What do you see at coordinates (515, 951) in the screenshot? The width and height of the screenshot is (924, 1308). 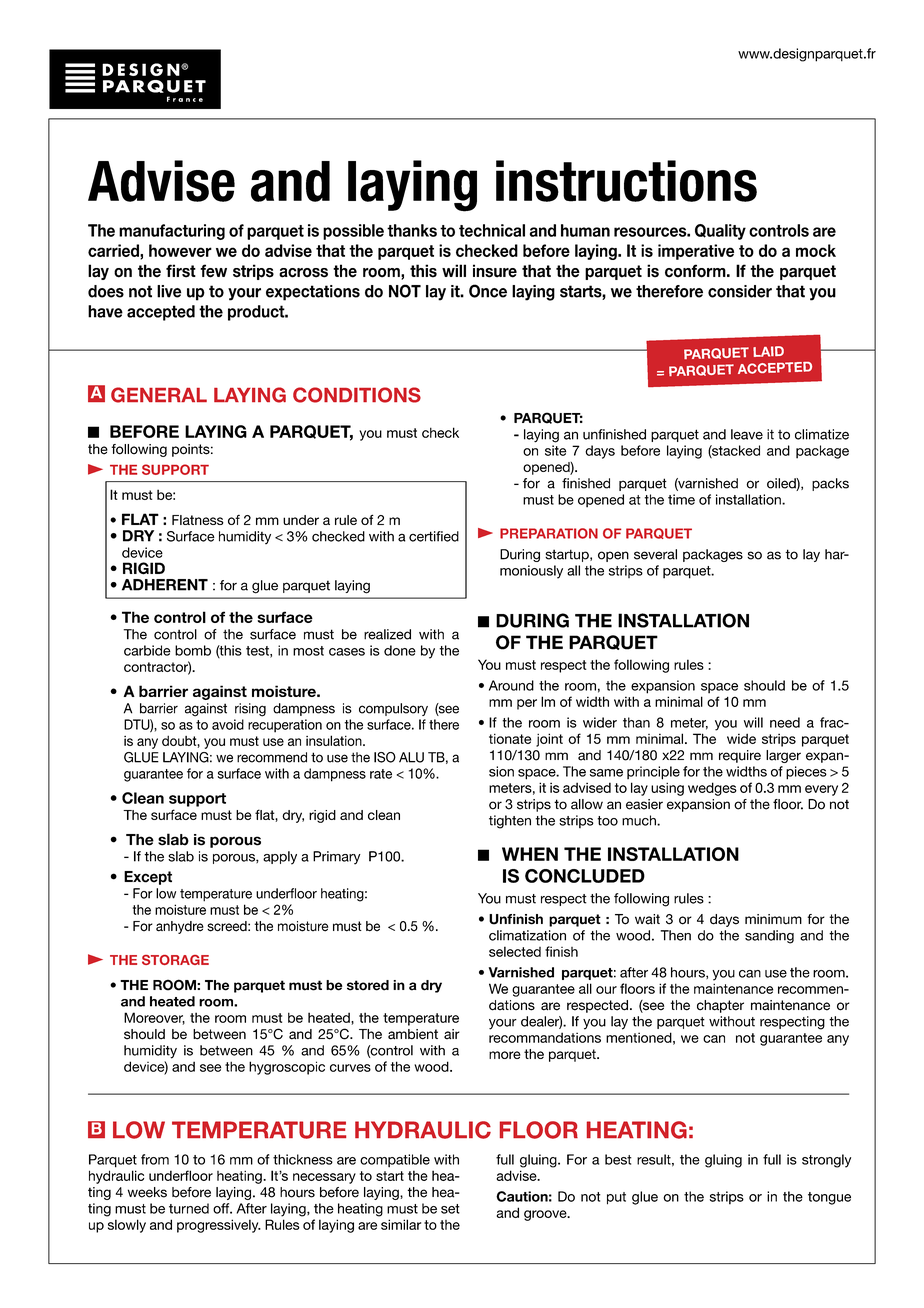 I see `selected` at bounding box center [515, 951].
